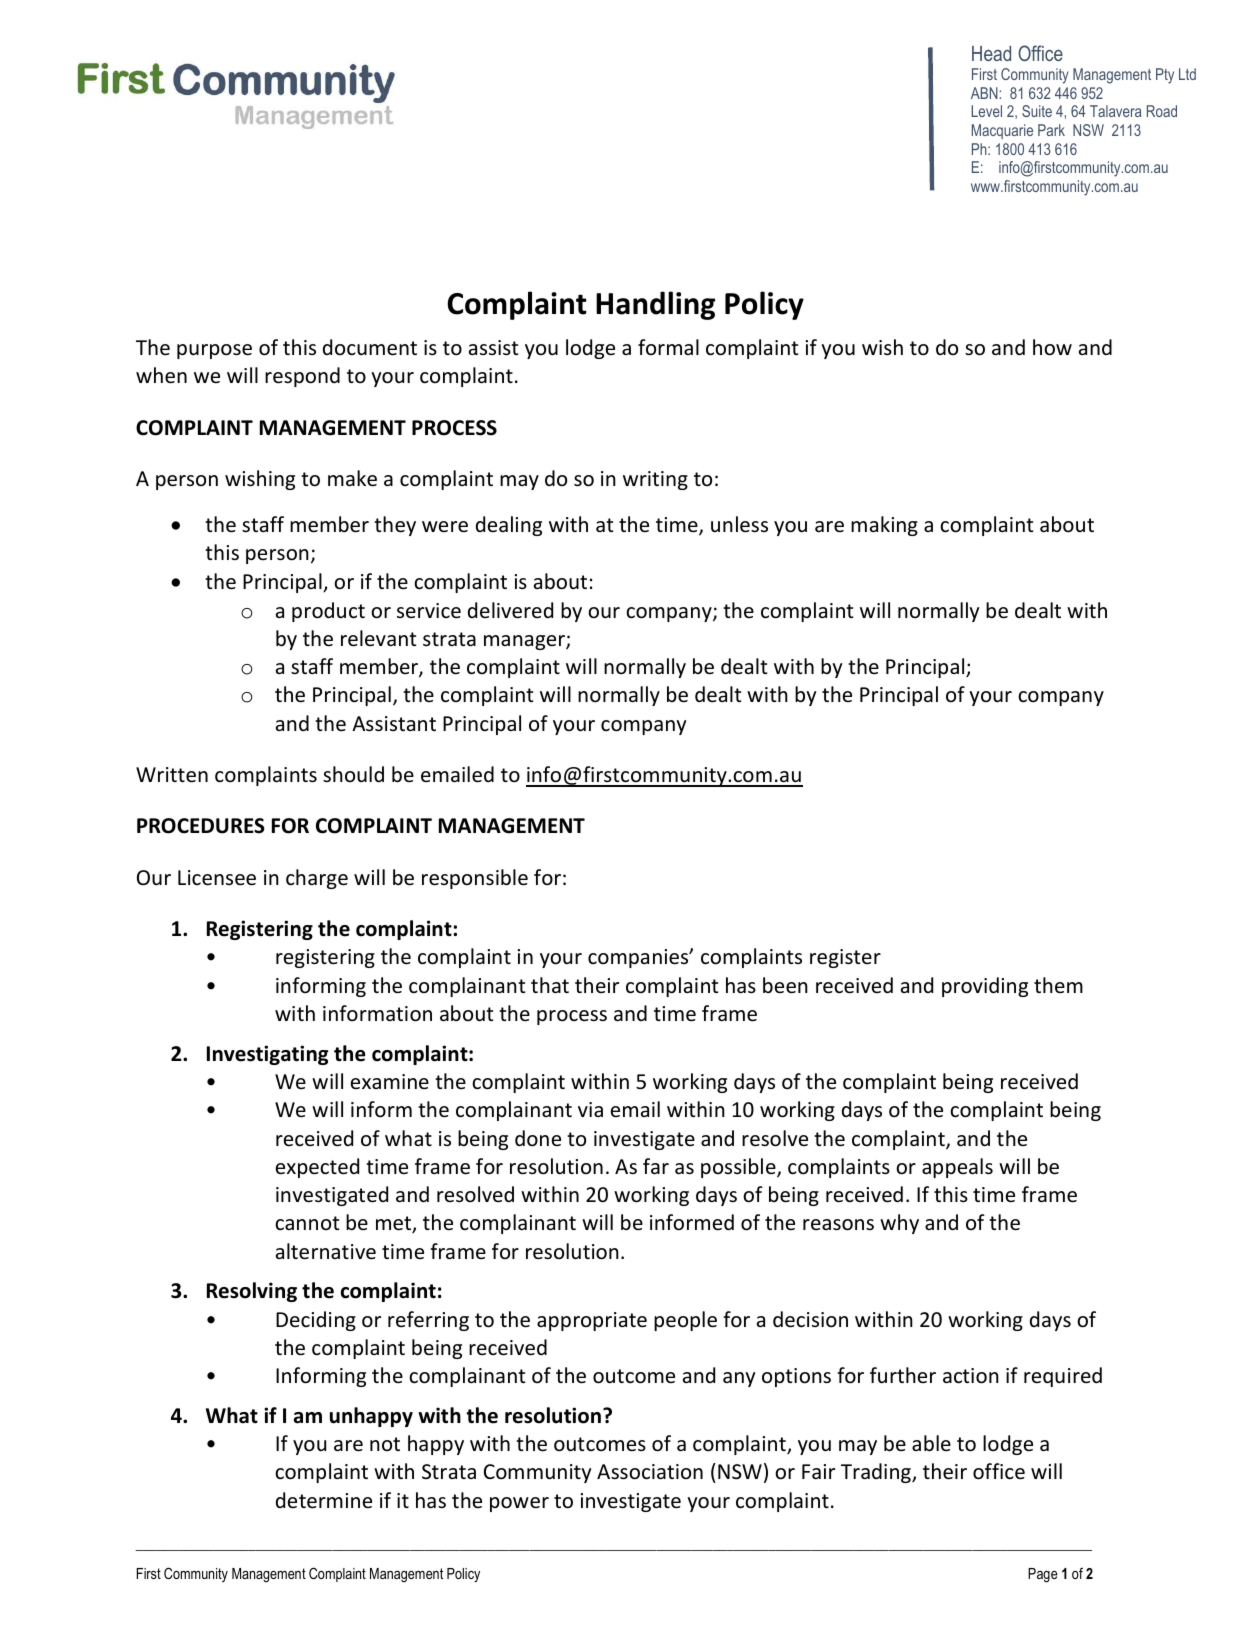  What do you see at coordinates (475, 879) in the document?
I see `responsible` at bounding box center [475, 879].
